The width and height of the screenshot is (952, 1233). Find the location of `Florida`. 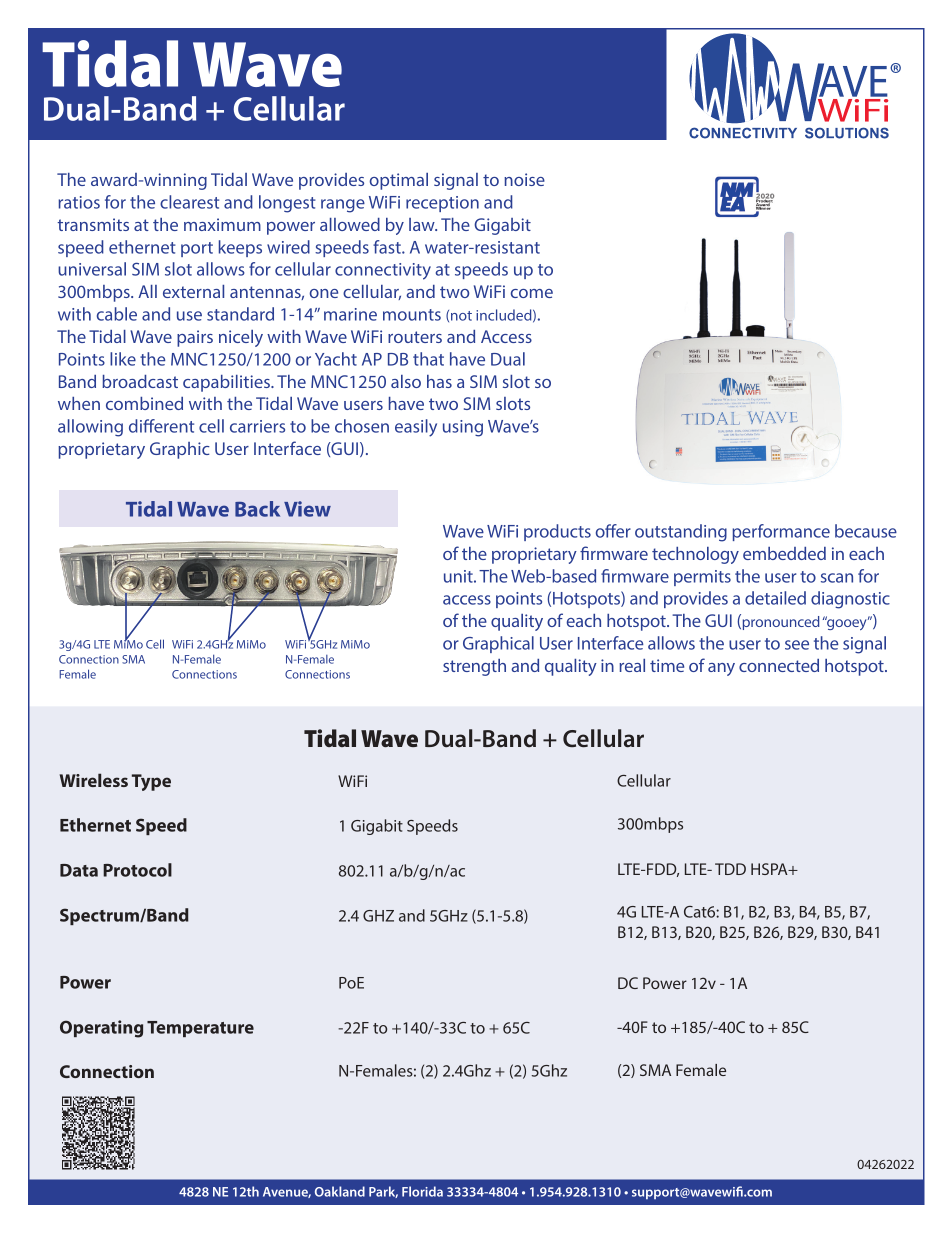

Florida is located at coordinates (422, 1191).
